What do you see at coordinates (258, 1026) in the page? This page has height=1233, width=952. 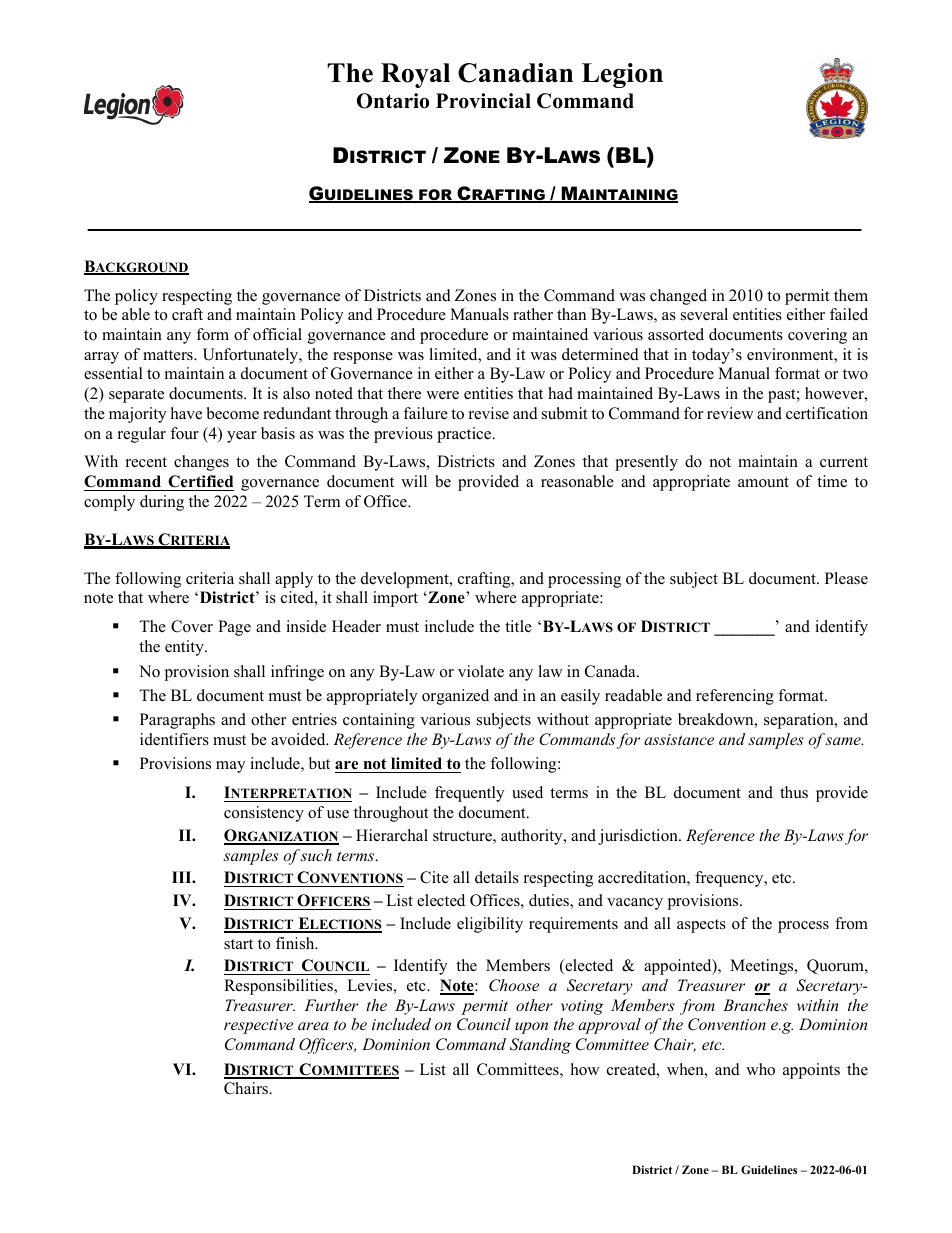 I see `respective` at bounding box center [258, 1026].
